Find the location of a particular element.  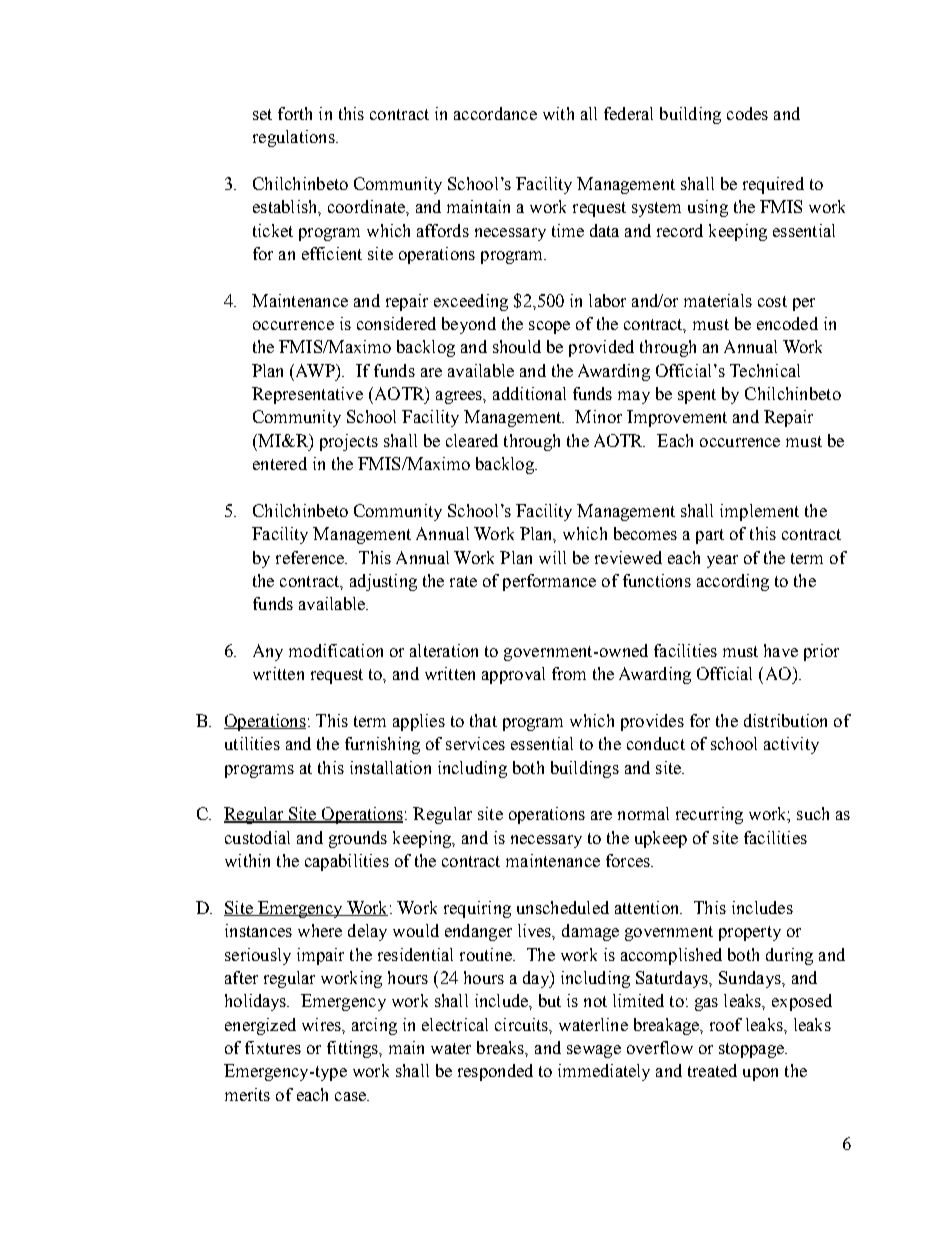

codes is located at coordinates (747, 113).
